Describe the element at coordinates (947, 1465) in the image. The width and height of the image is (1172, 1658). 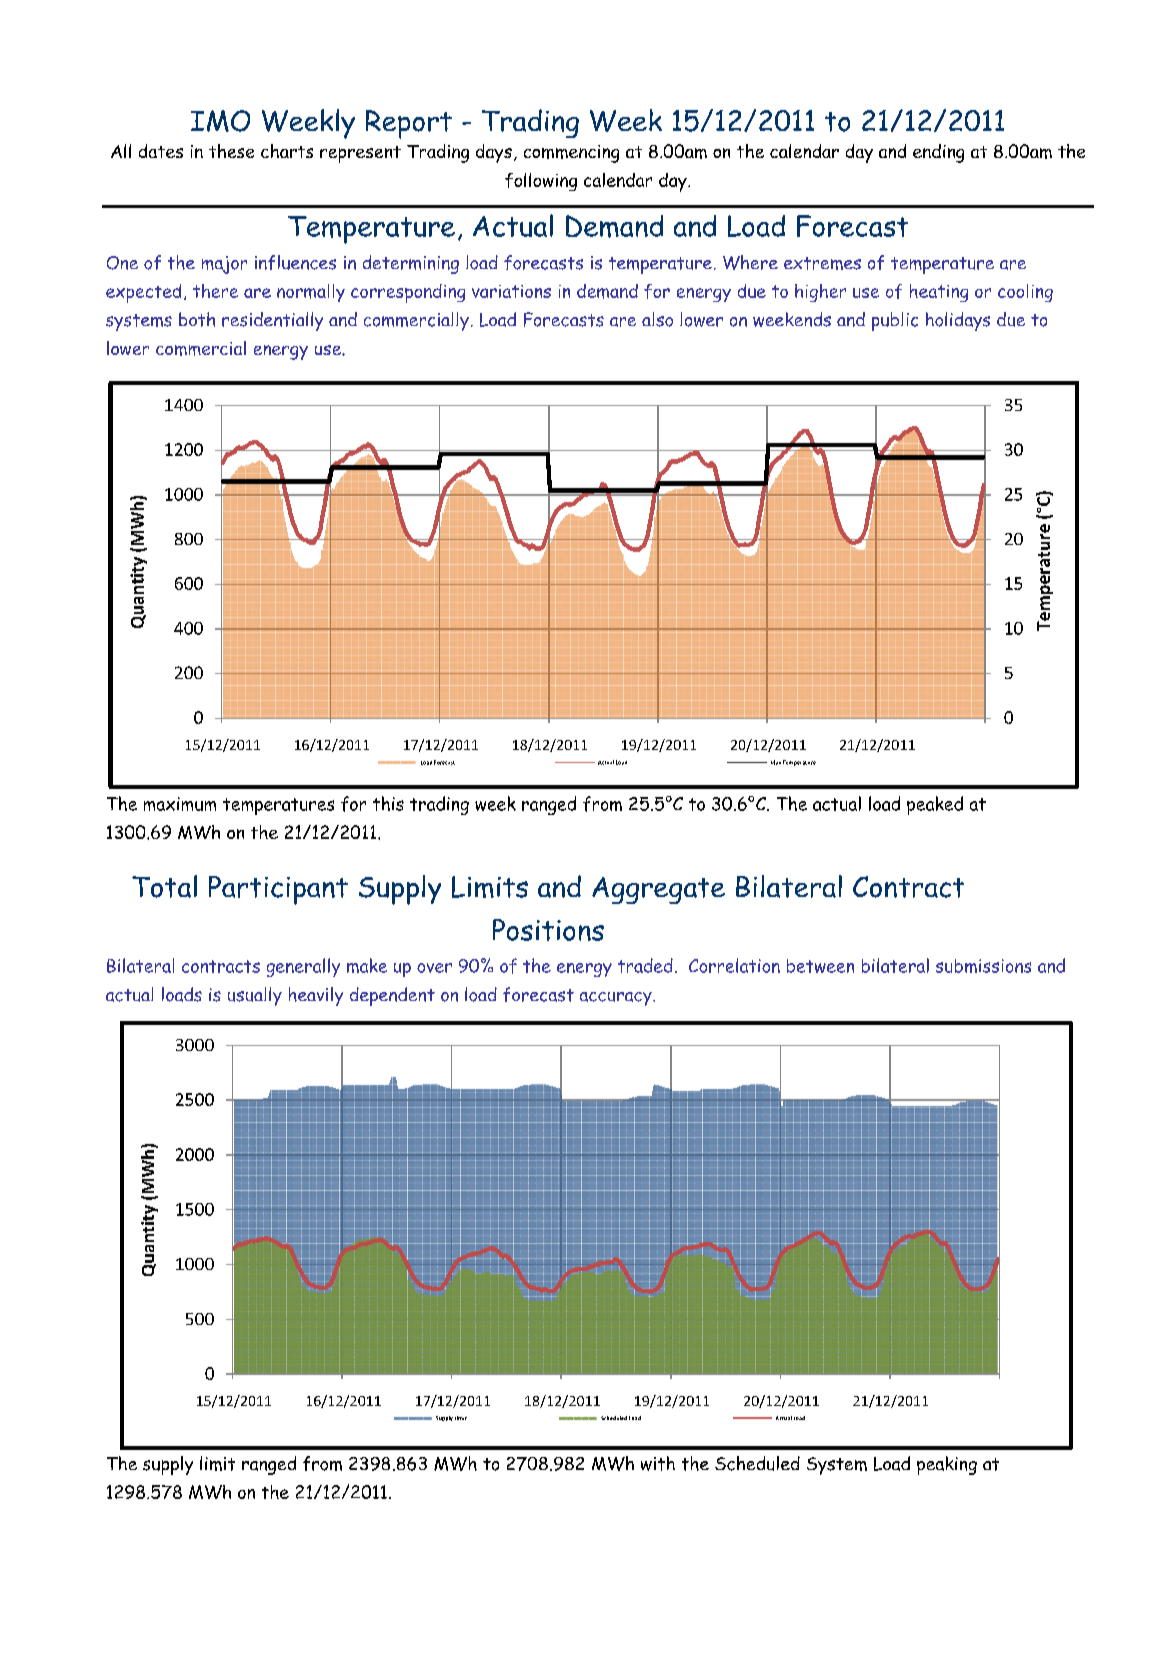
I see `peaking` at that location.
